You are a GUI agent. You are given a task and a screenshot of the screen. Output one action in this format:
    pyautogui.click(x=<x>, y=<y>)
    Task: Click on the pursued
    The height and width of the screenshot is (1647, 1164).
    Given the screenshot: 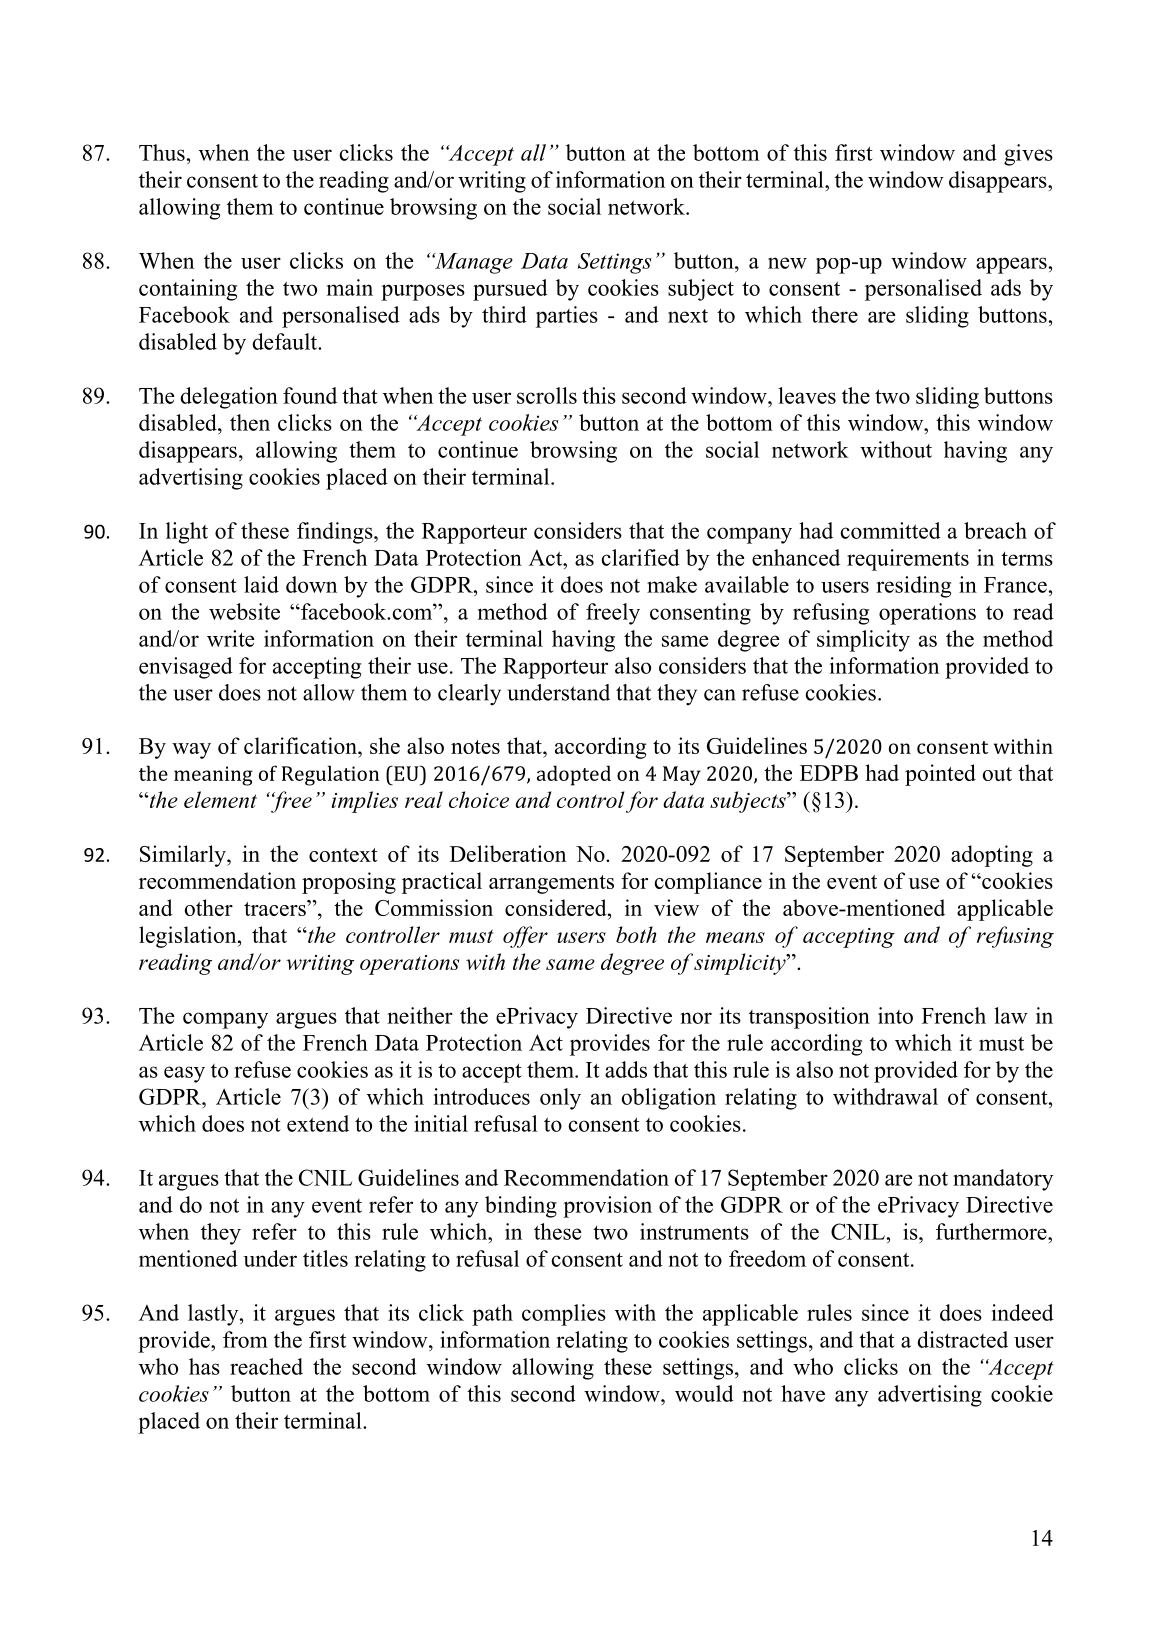 What is the action you would take?
    pyautogui.click(x=510, y=290)
